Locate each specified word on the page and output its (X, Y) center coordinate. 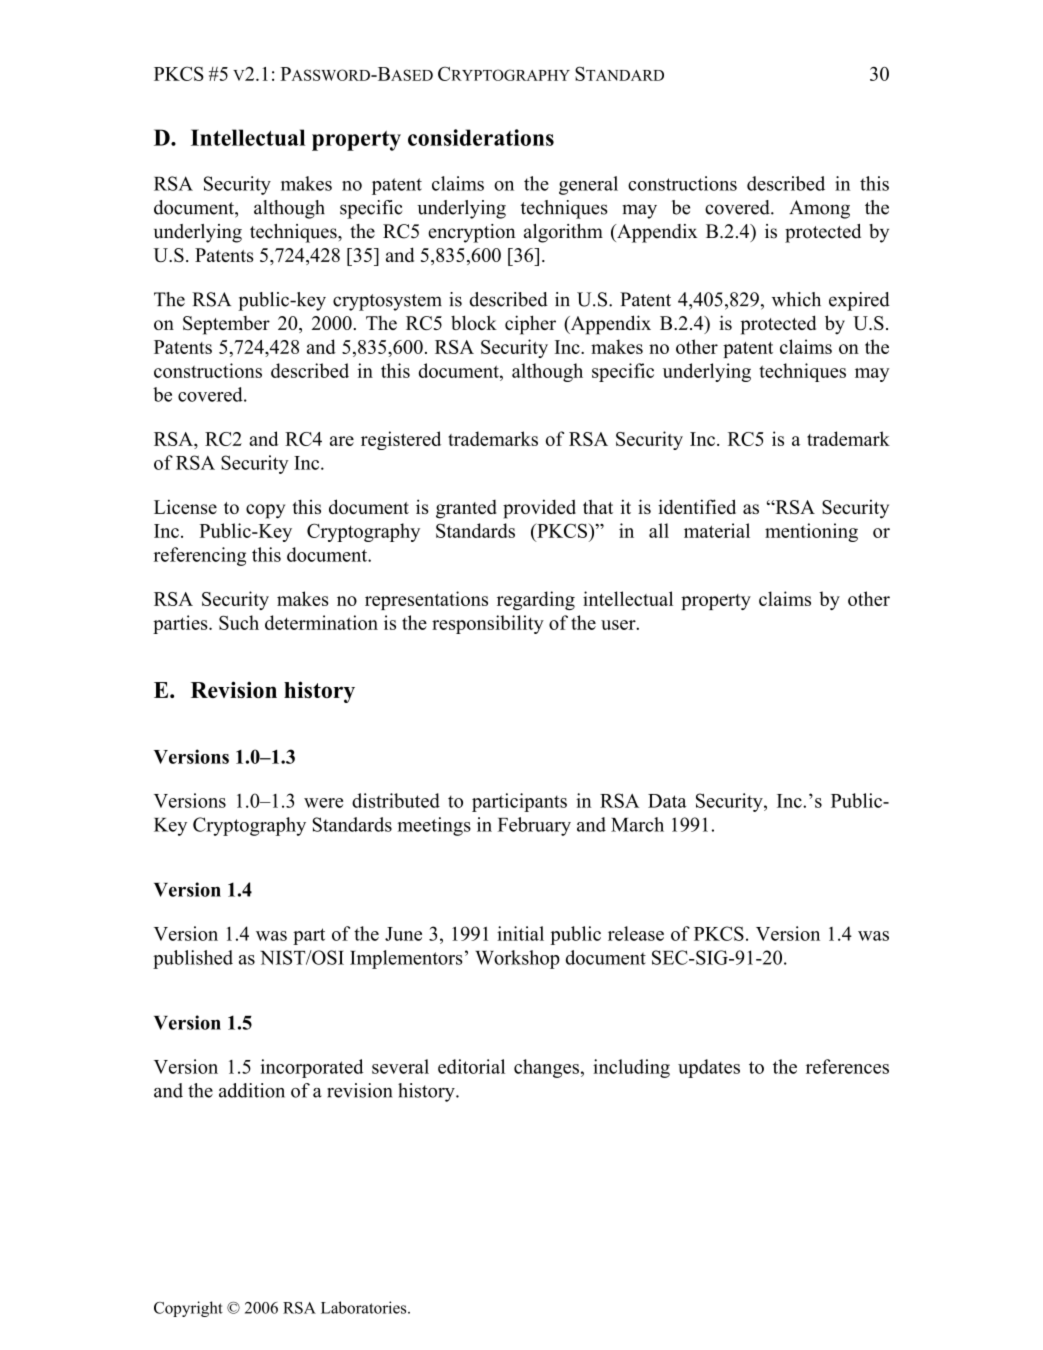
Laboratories (365, 1307)
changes (546, 1068)
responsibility (488, 624)
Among (819, 209)
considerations (481, 137)
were (323, 803)
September (226, 325)
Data (667, 801)
